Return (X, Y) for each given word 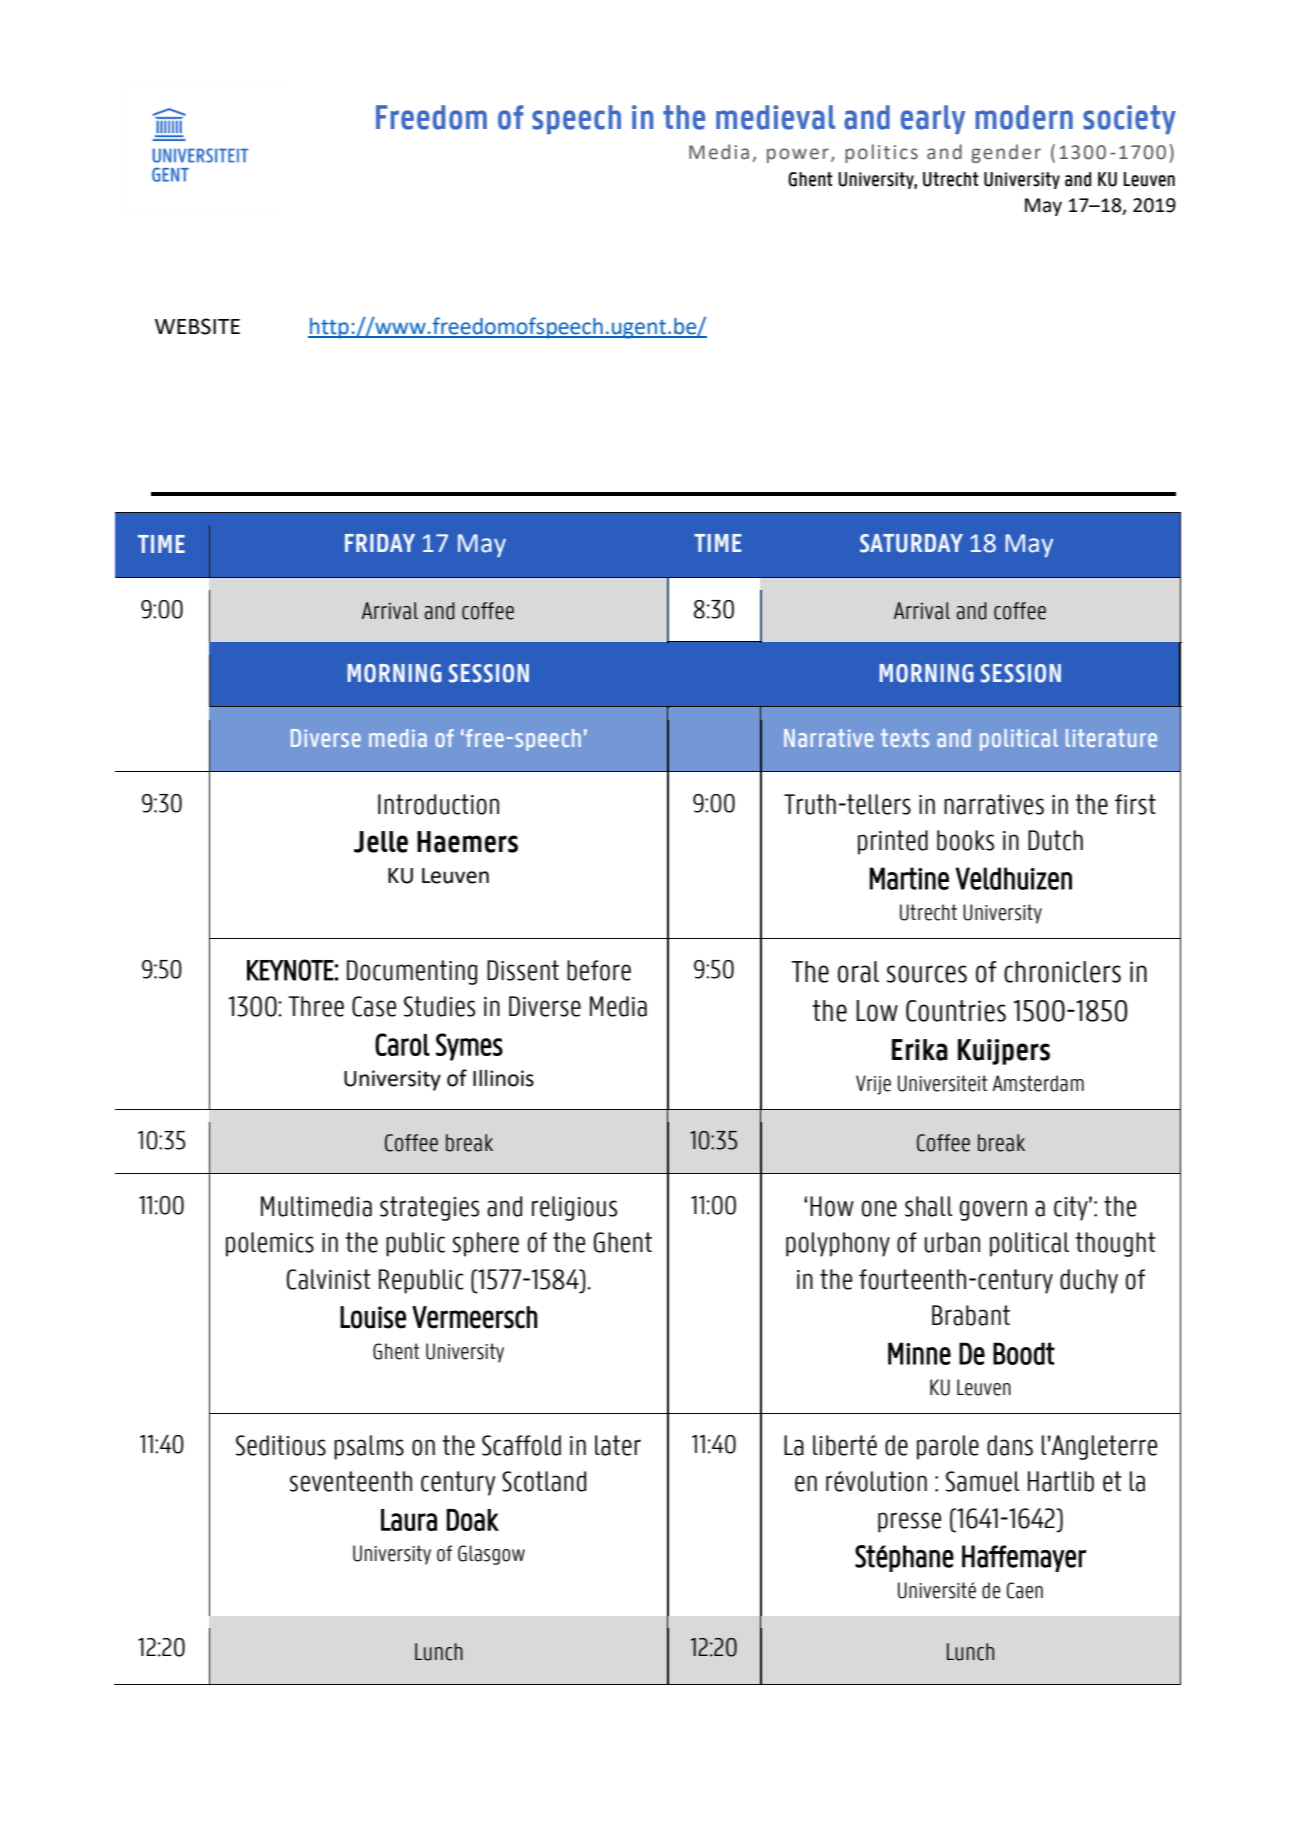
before (599, 970)
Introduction (438, 804)
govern (993, 1210)
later (618, 1445)
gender (1006, 153)
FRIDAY (380, 543)
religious (574, 1208)
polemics (270, 1244)
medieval (775, 117)
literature (1111, 738)
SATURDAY (911, 543)
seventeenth (351, 1481)
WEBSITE (197, 326)
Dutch (1055, 840)
